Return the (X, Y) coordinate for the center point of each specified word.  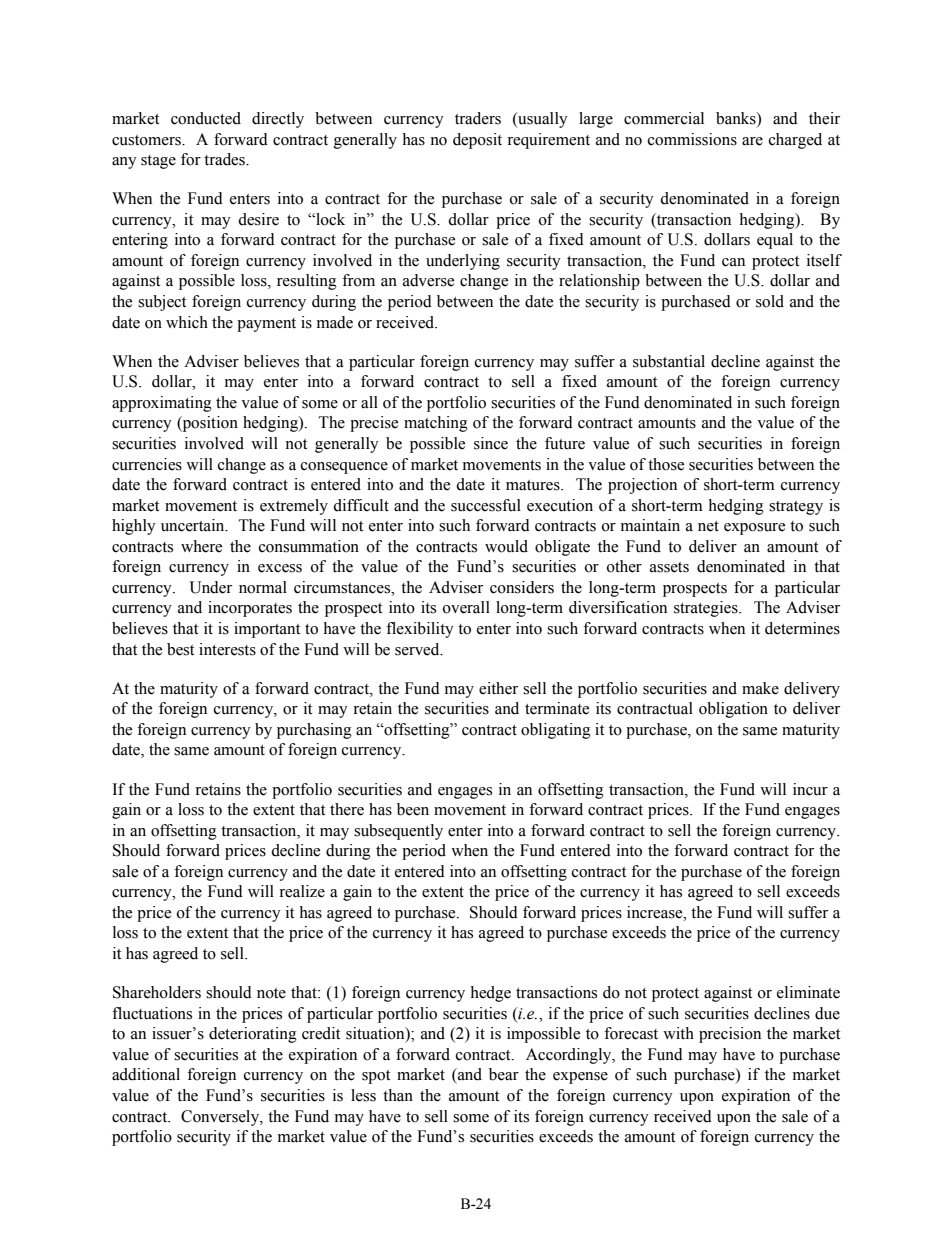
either (498, 688)
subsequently (398, 832)
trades (225, 159)
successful (486, 505)
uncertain (194, 525)
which (187, 322)
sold (770, 301)
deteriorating (253, 1035)
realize (302, 891)
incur (810, 789)
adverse (428, 280)
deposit (477, 141)
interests (227, 649)
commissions (692, 139)
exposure (754, 529)
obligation (733, 710)
